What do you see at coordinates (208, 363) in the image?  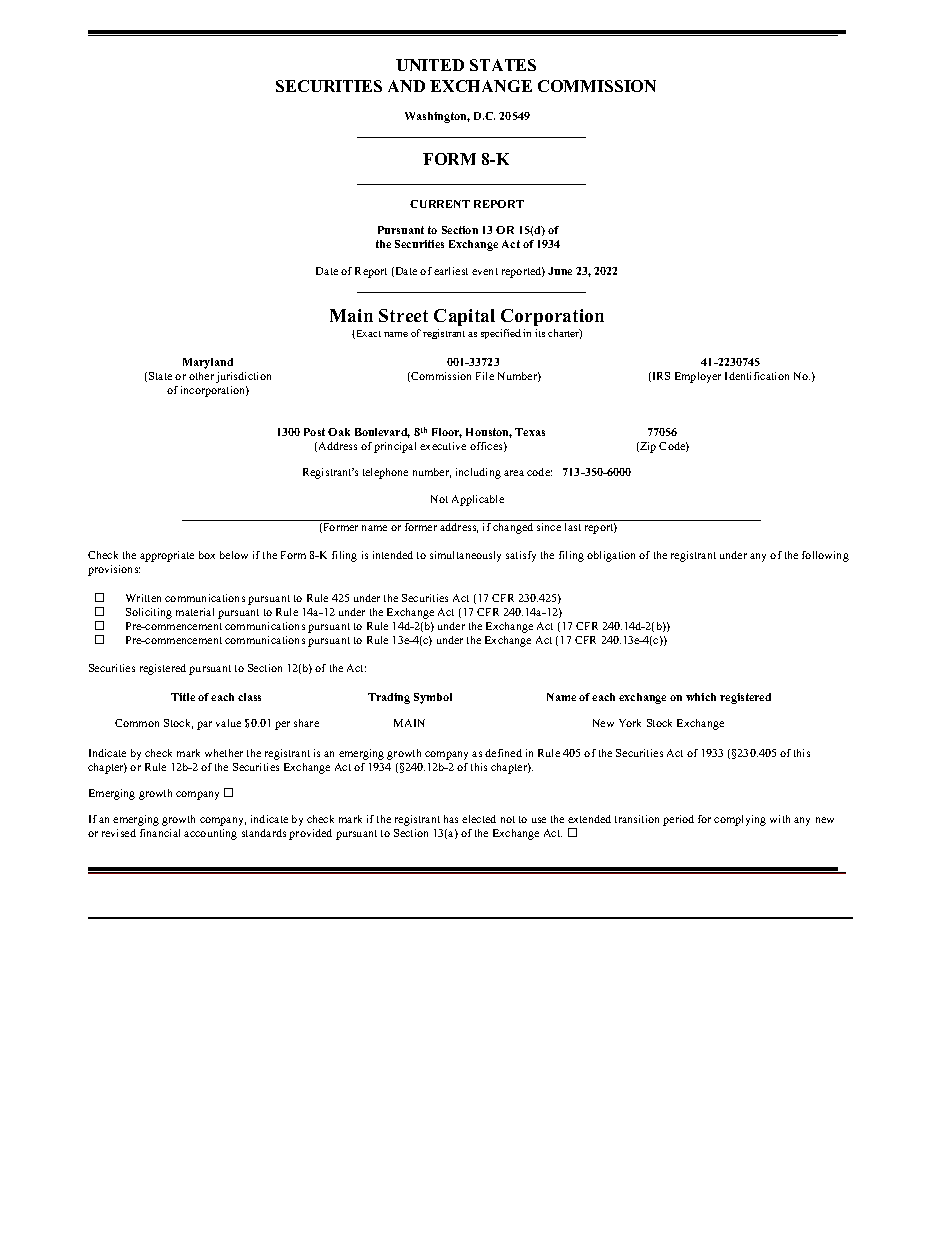 I see `Maryland` at bounding box center [208, 363].
